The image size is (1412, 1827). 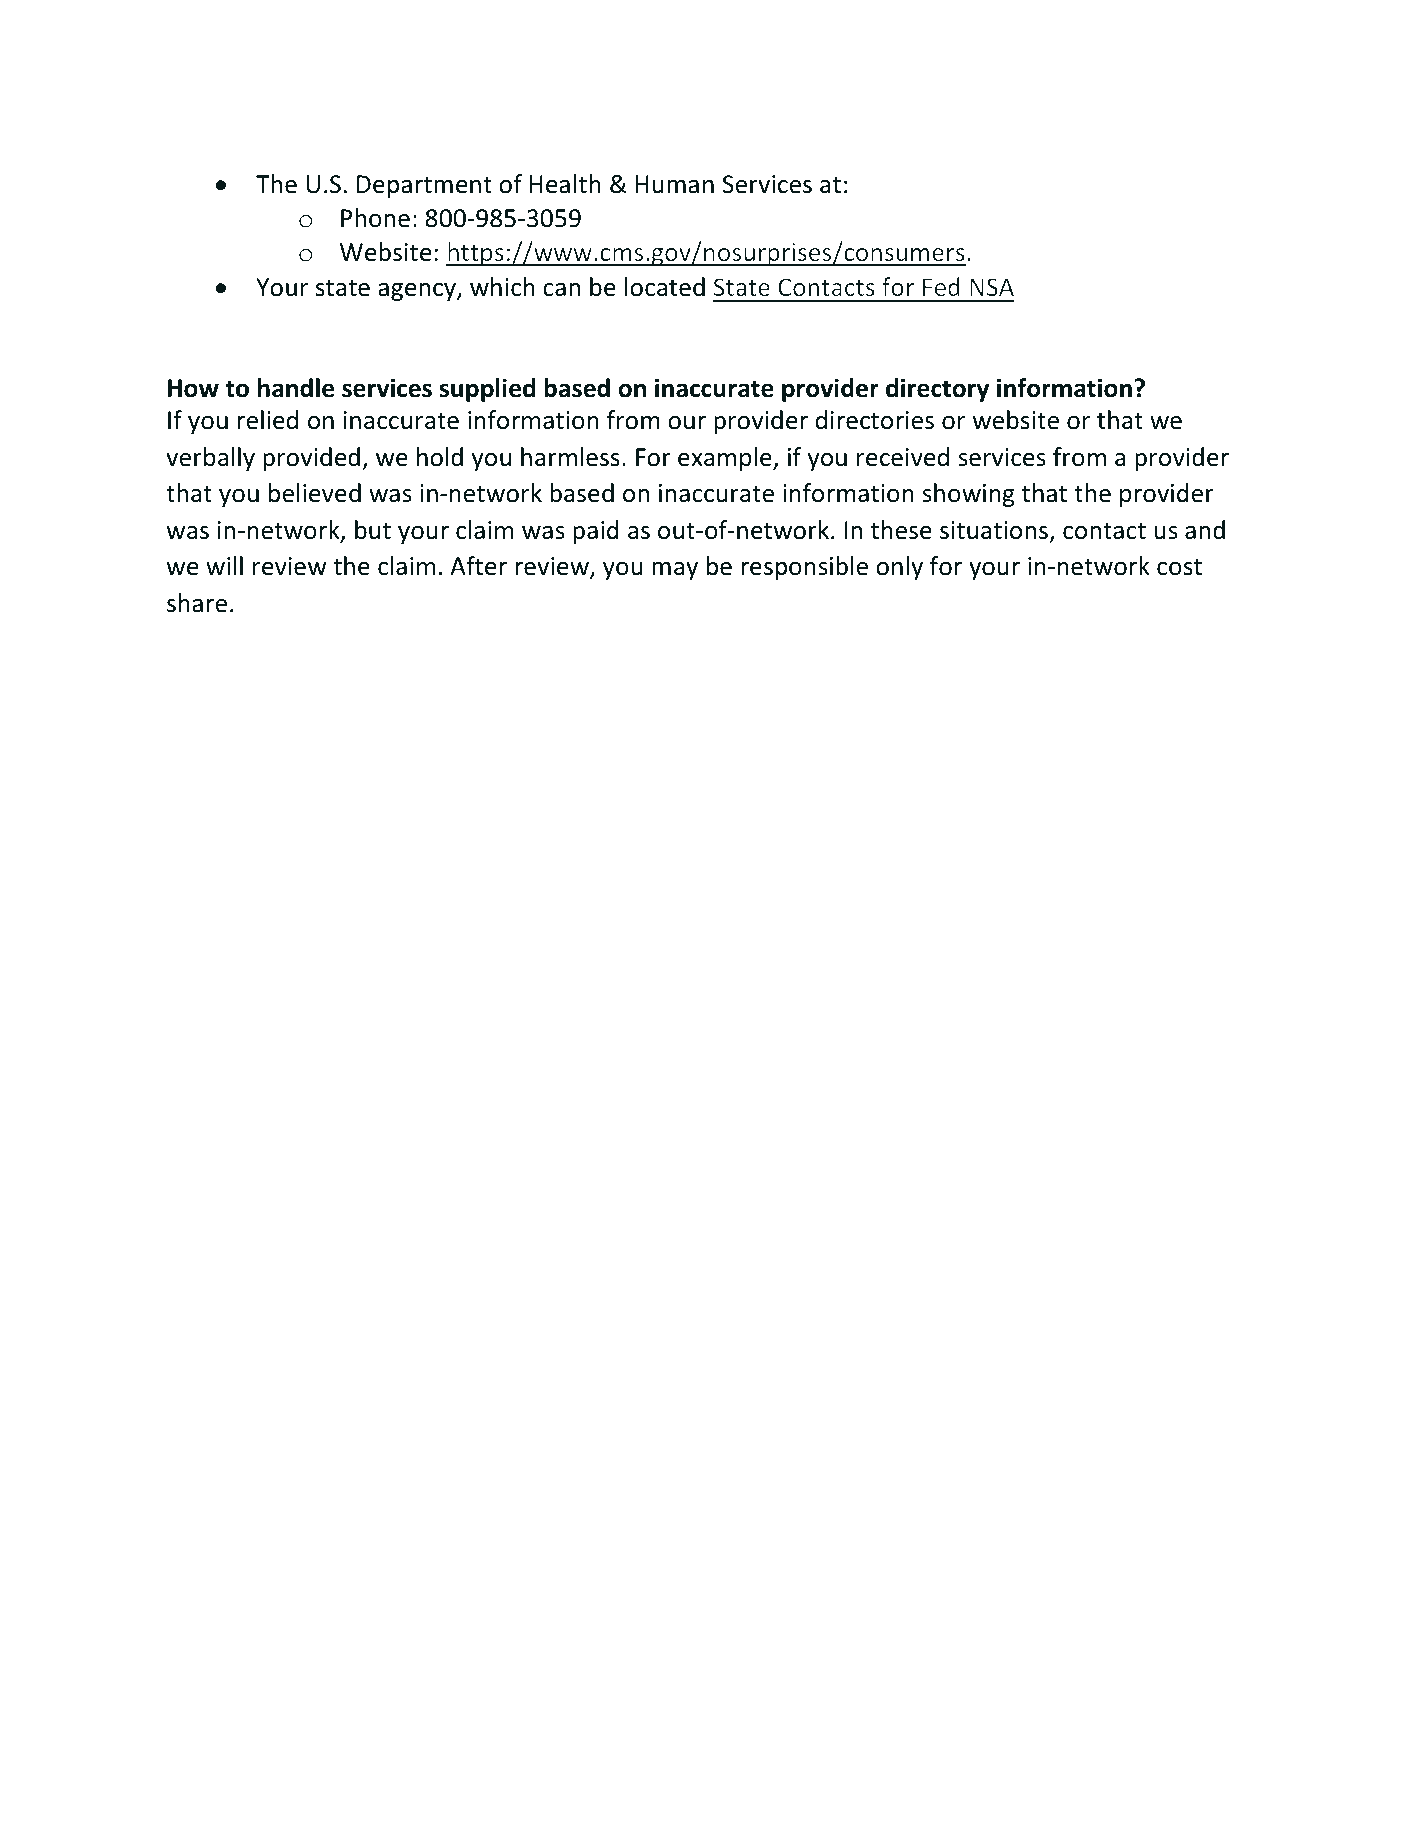 I want to click on handle, so click(x=296, y=388).
